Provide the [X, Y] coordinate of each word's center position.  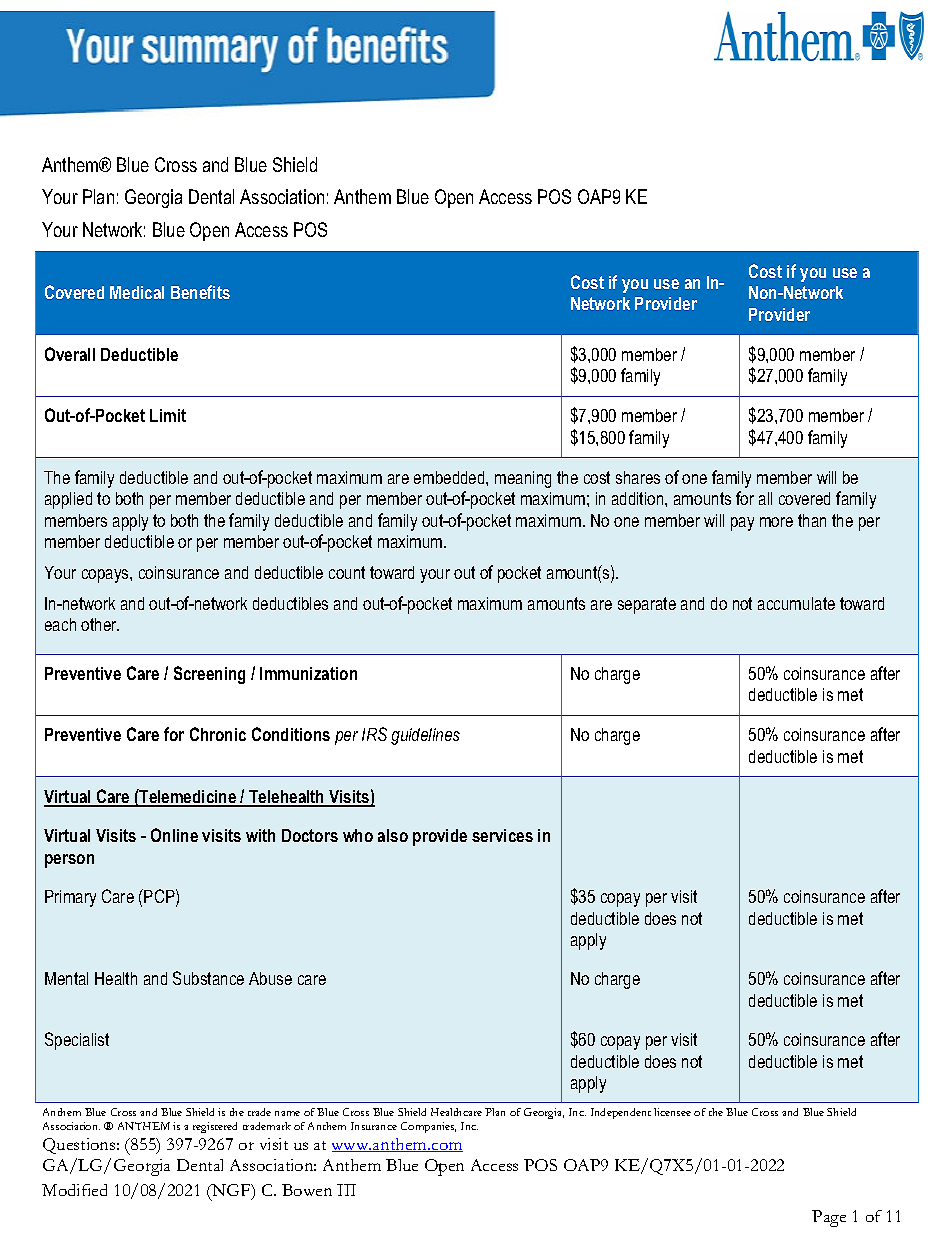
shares [638, 477]
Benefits [200, 292]
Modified [74, 1190]
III [346, 1190]
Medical [137, 292]
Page [829, 1218]
